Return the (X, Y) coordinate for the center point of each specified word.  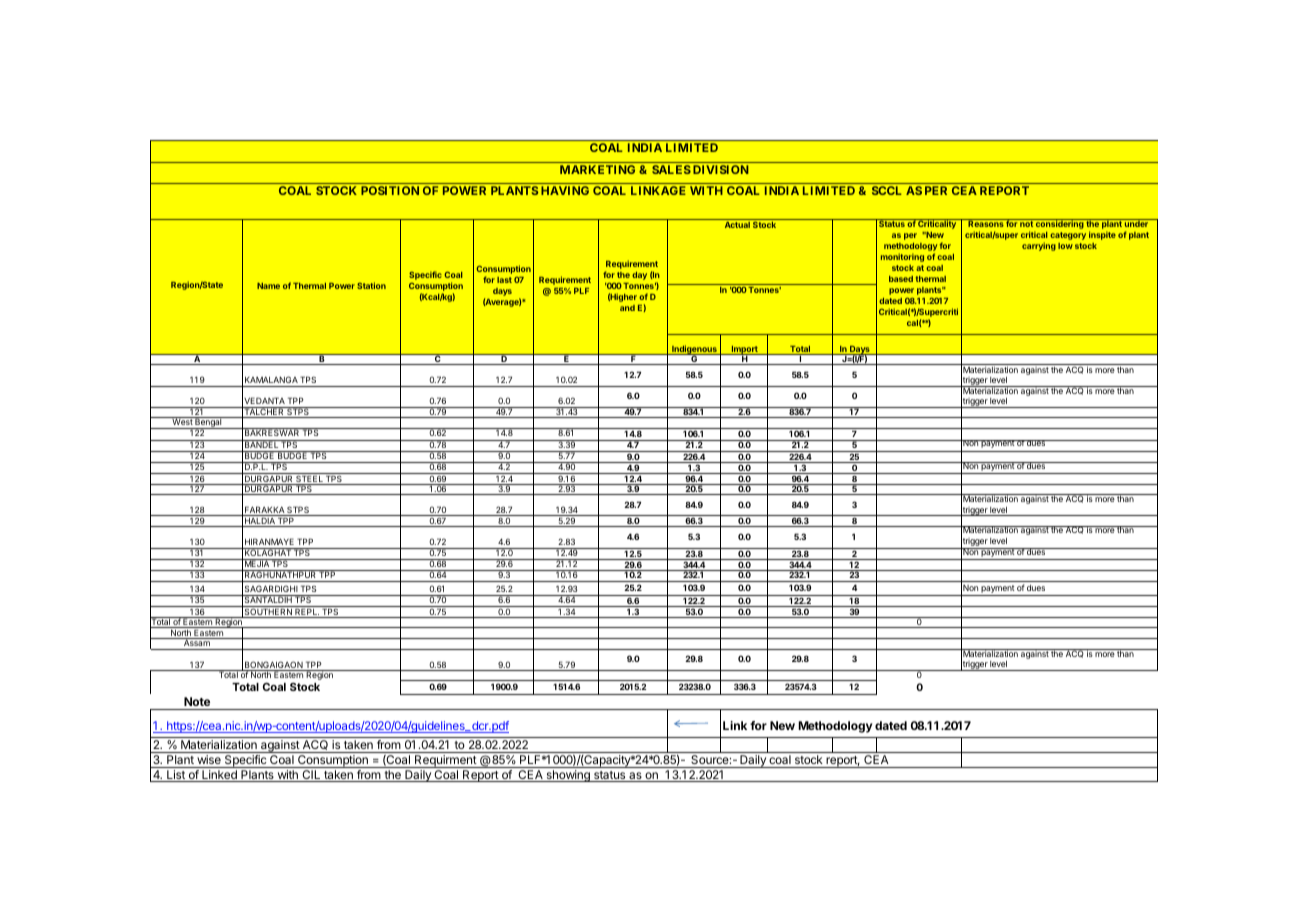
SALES (671, 169)
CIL (311, 776)
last (504, 280)
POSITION (390, 190)
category (1068, 236)
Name (268, 286)
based (901, 279)
